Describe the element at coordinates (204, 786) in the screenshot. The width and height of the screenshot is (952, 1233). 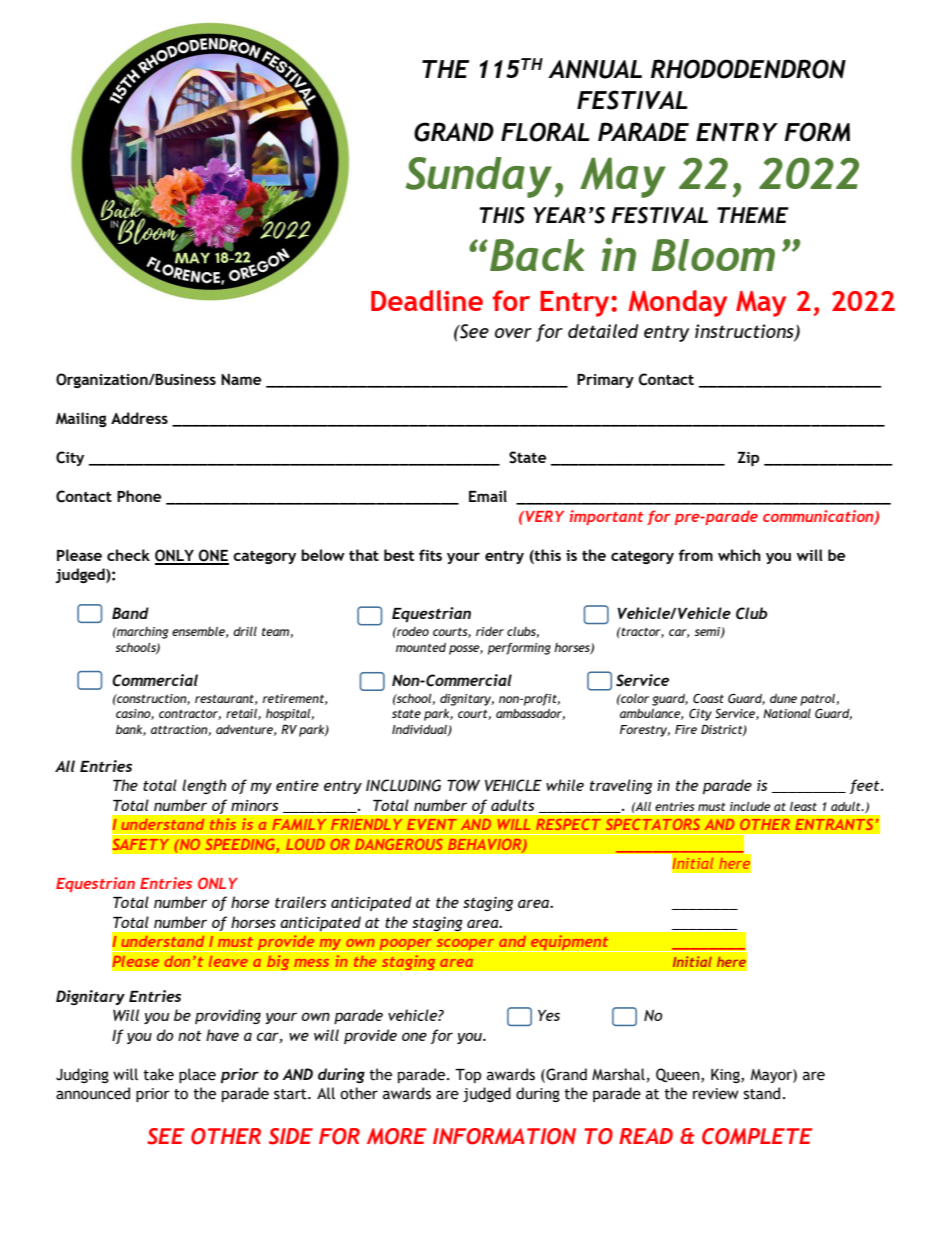
I see `length` at that location.
